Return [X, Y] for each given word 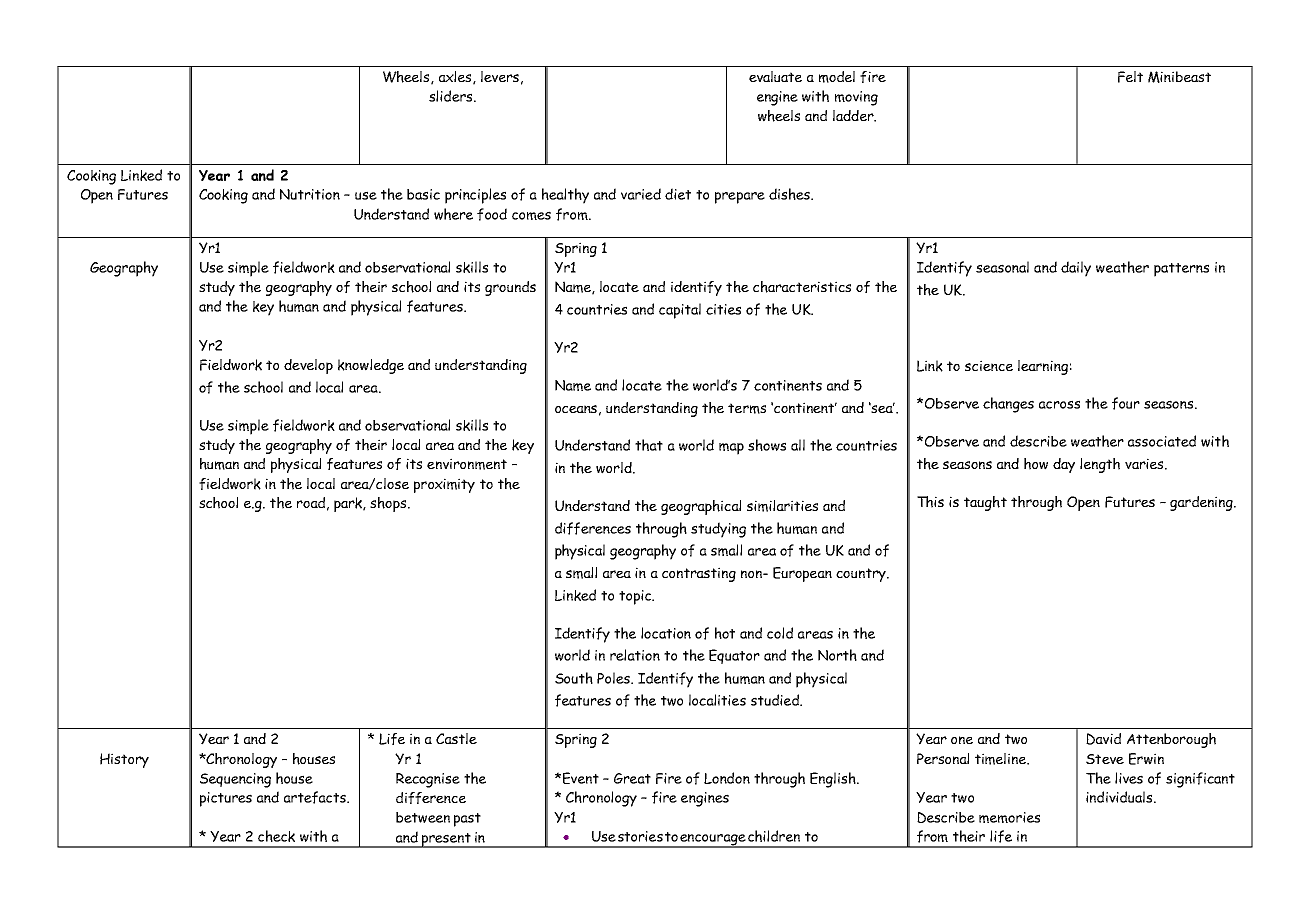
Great [632, 778]
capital [680, 311]
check [276, 836]
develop [308, 366]
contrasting [699, 574]
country [862, 575]
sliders [452, 96]
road [311, 502]
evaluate [775, 76]
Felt [1130, 77]
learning [1043, 367]
